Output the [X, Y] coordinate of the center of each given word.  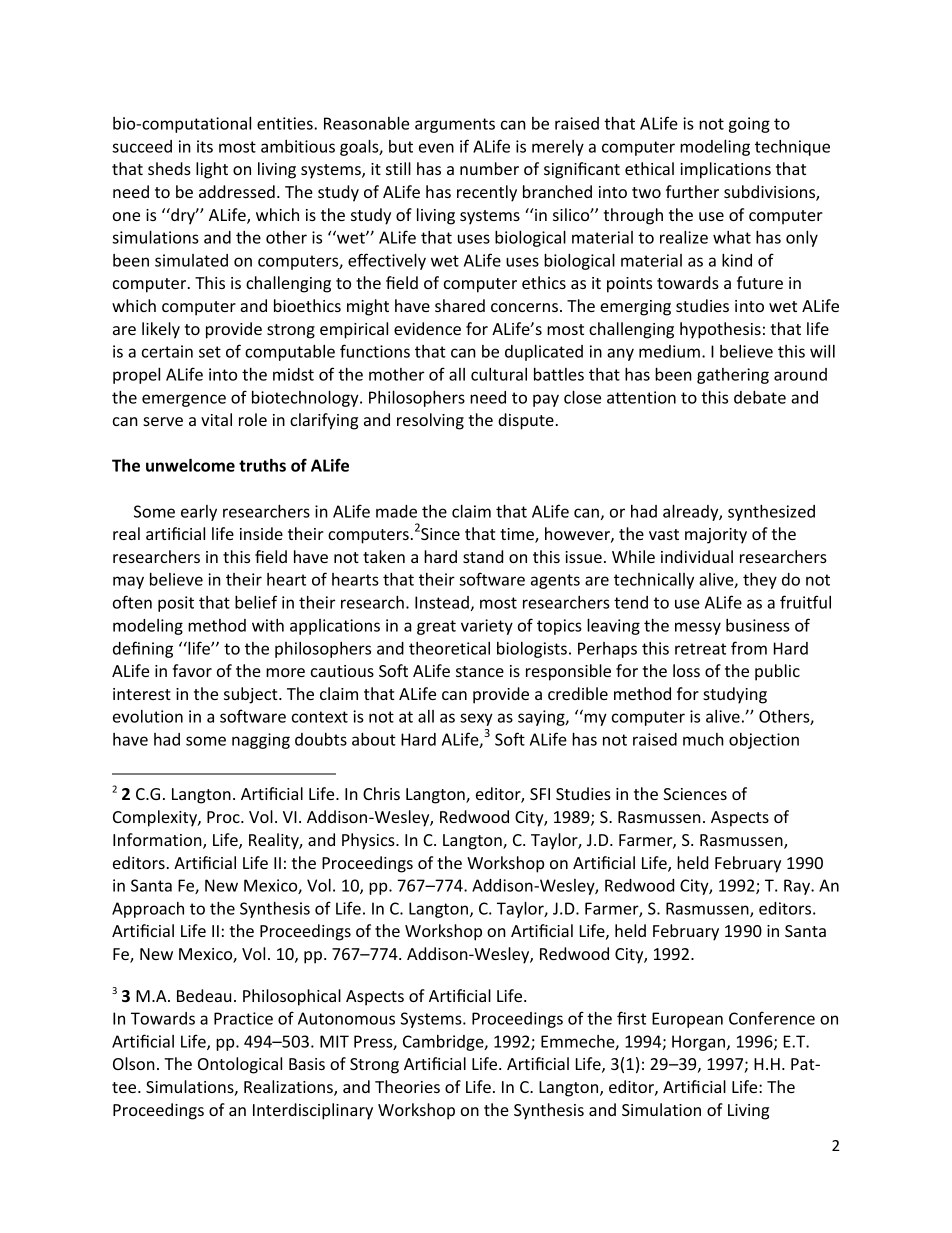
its [205, 146]
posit [176, 604]
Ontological [240, 1065]
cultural [499, 374]
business [758, 625]
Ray [798, 887]
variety [487, 627]
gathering [733, 376]
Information [158, 841]
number [489, 168]
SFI [540, 794]
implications [725, 170]
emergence [184, 400]
